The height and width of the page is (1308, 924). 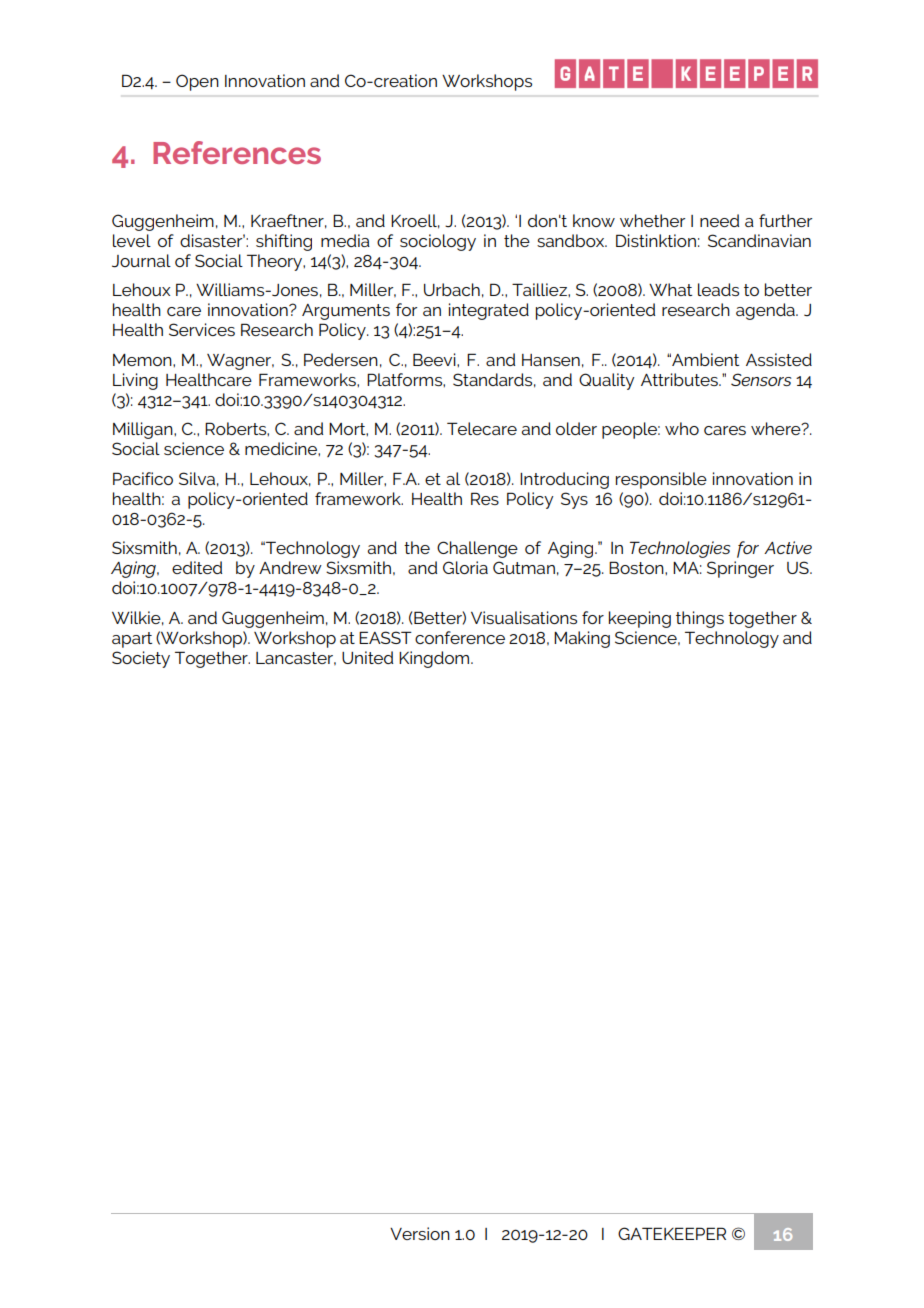 I want to click on need, so click(x=719, y=220).
